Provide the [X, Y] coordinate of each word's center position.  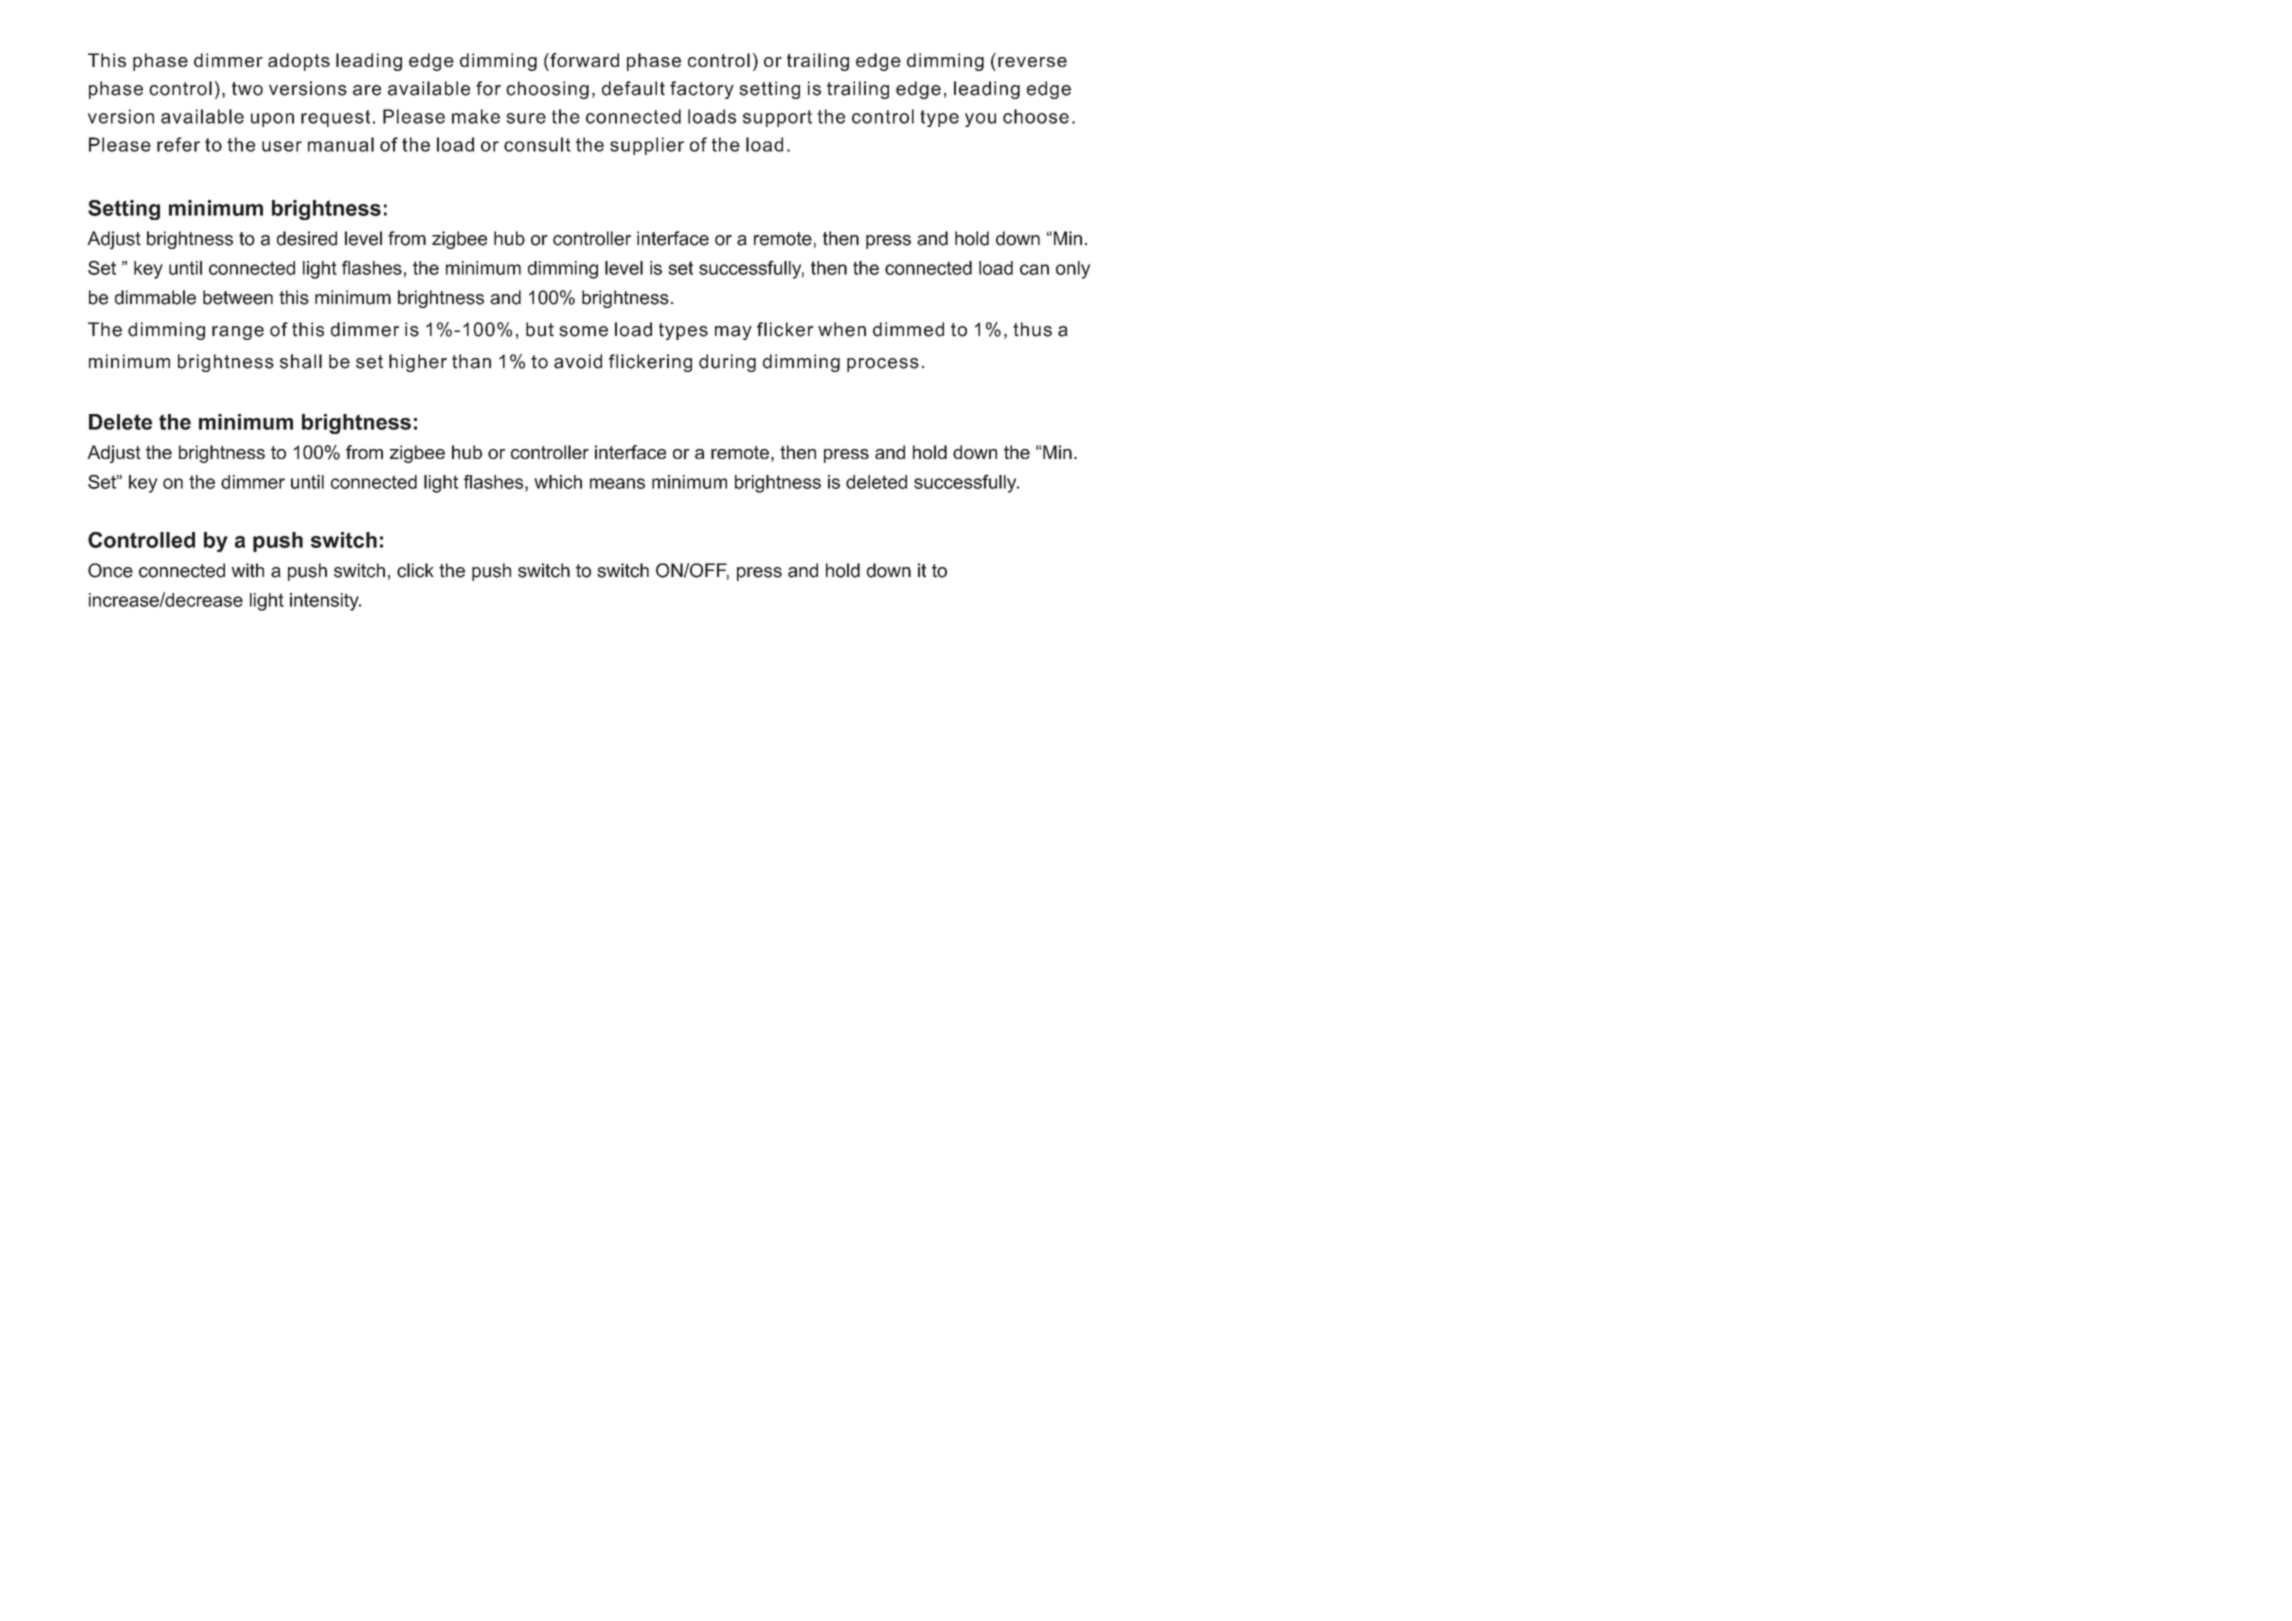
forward [583, 60]
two [247, 89]
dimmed [908, 329]
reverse [1032, 62]
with [247, 570]
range [238, 333]
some [583, 331]
